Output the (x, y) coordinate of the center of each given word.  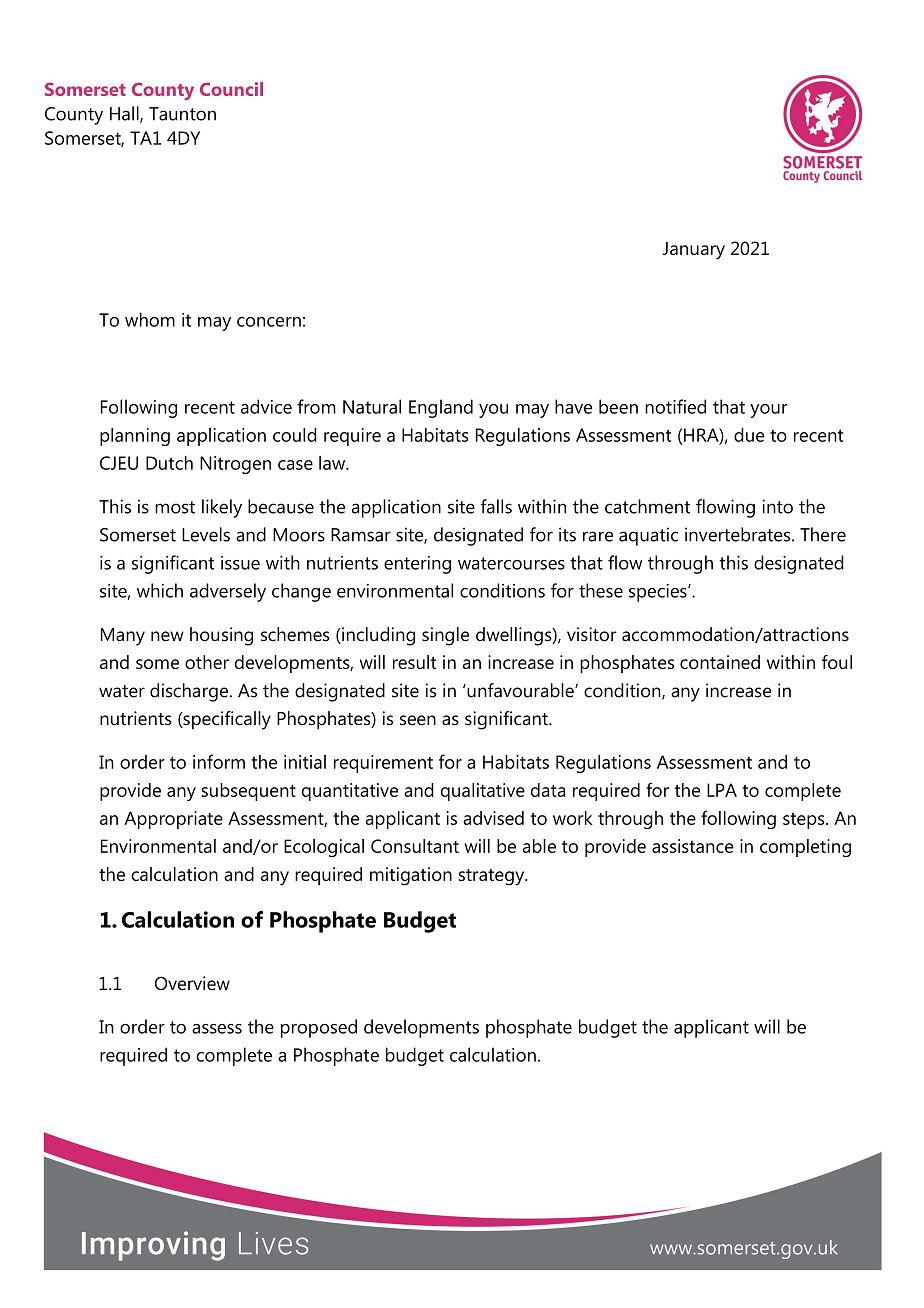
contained (720, 662)
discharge (190, 692)
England (441, 408)
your (769, 411)
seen (418, 720)
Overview (192, 983)
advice (266, 406)
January (694, 251)
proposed (319, 1028)
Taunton (182, 114)
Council (231, 89)
